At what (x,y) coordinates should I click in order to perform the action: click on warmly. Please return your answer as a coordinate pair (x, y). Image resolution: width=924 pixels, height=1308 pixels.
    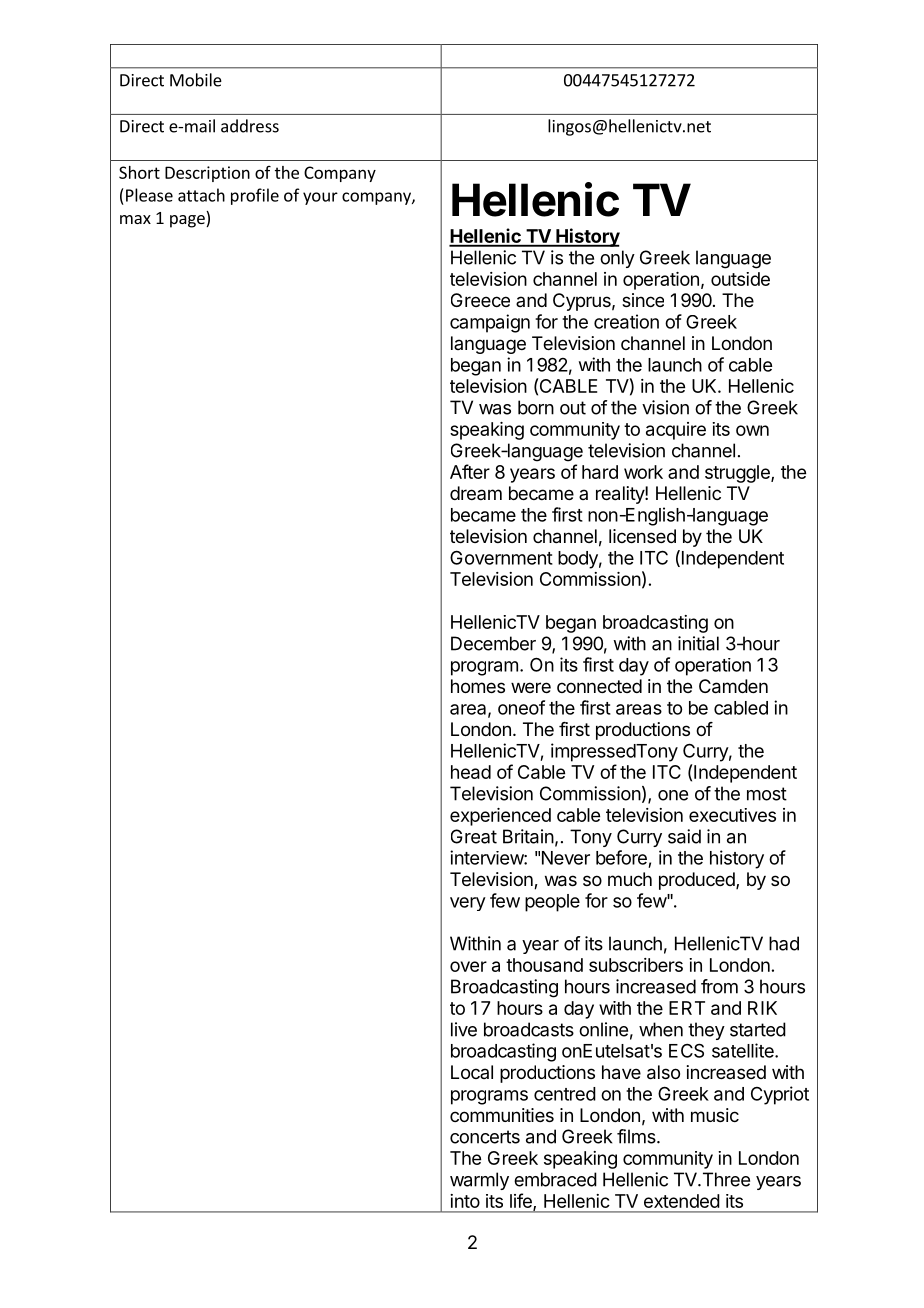
    Looking at the image, I should click on (479, 1181).
